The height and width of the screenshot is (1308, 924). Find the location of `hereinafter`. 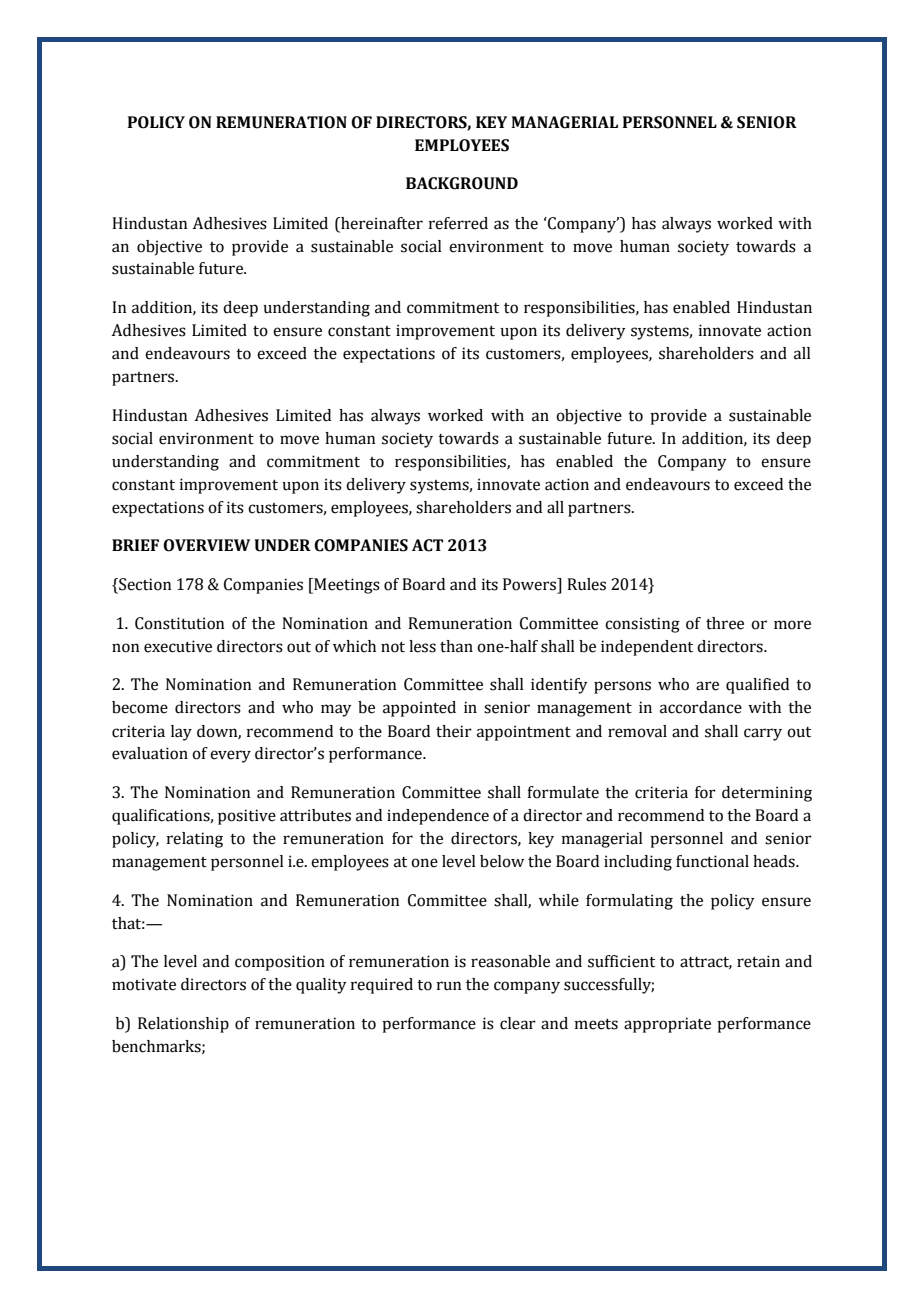

hereinafter is located at coordinates (381, 223).
